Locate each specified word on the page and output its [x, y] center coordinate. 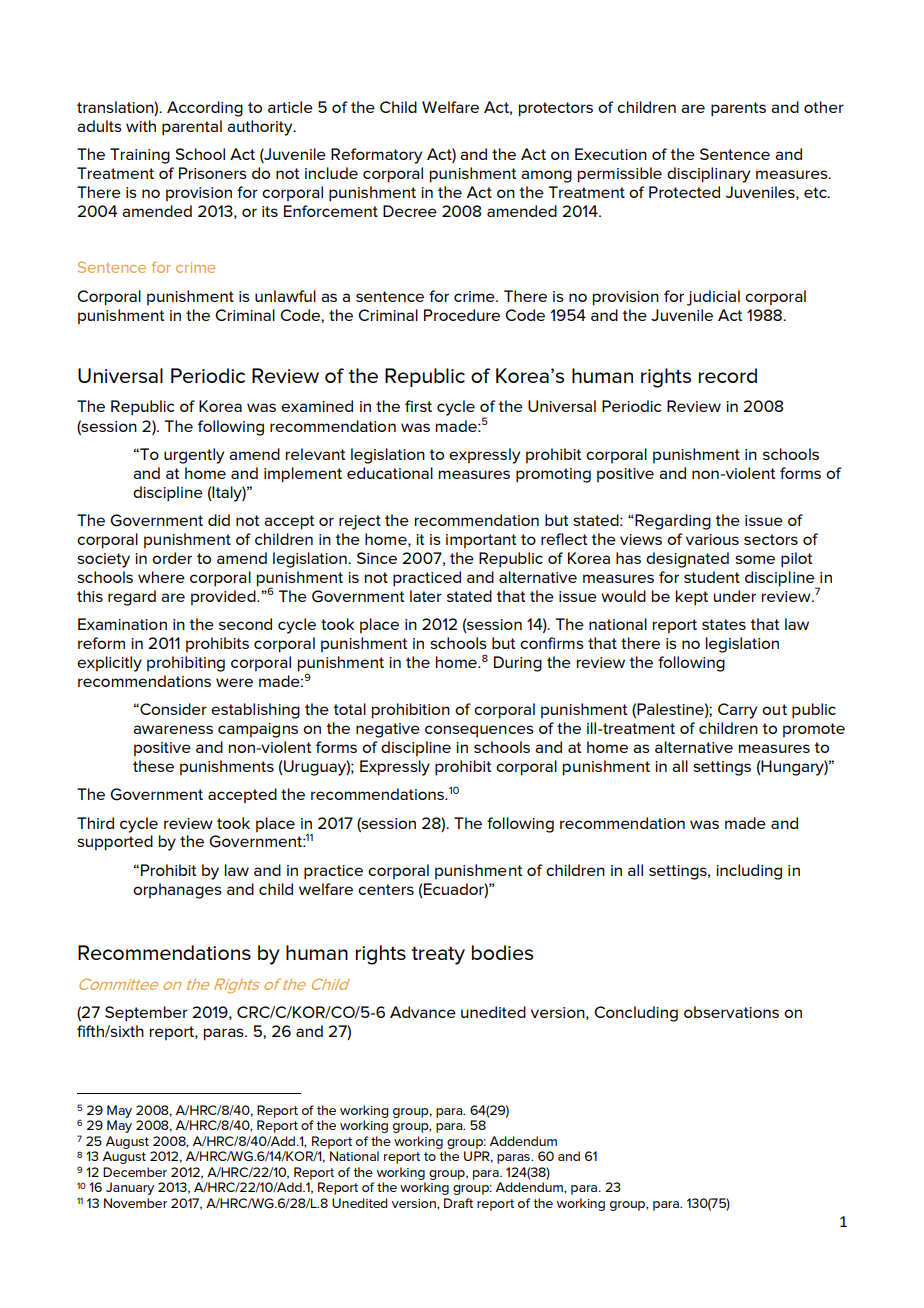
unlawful [285, 296]
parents [738, 109]
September [146, 1014]
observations [731, 1012]
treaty [438, 955]
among [546, 176]
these [153, 766]
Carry [737, 711]
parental [192, 128]
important [481, 541]
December [135, 1172]
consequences [479, 731]
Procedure [462, 315]
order [172, 558]
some [755, 559]
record [728, 375]
